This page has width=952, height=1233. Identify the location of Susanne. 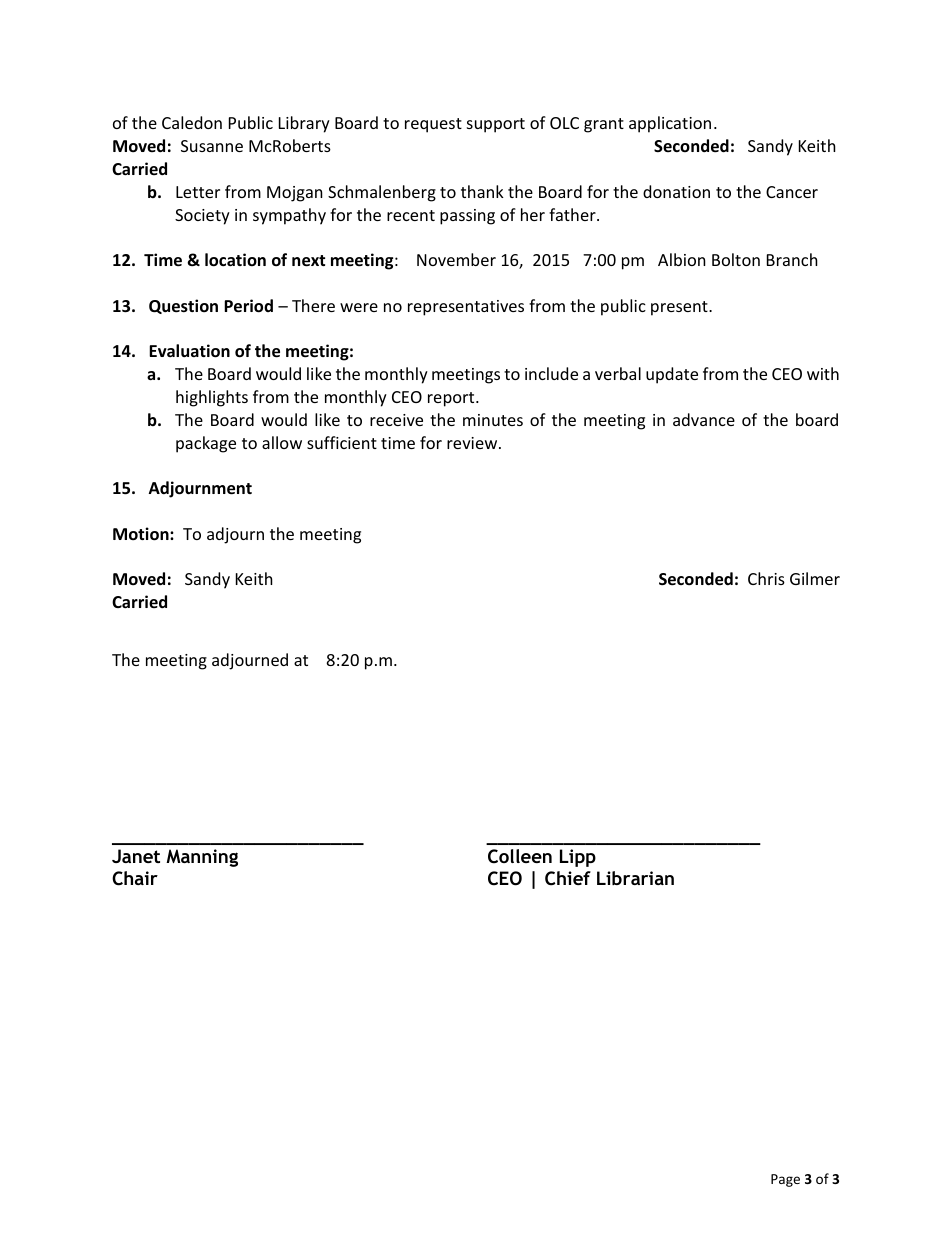
(212, 146).
